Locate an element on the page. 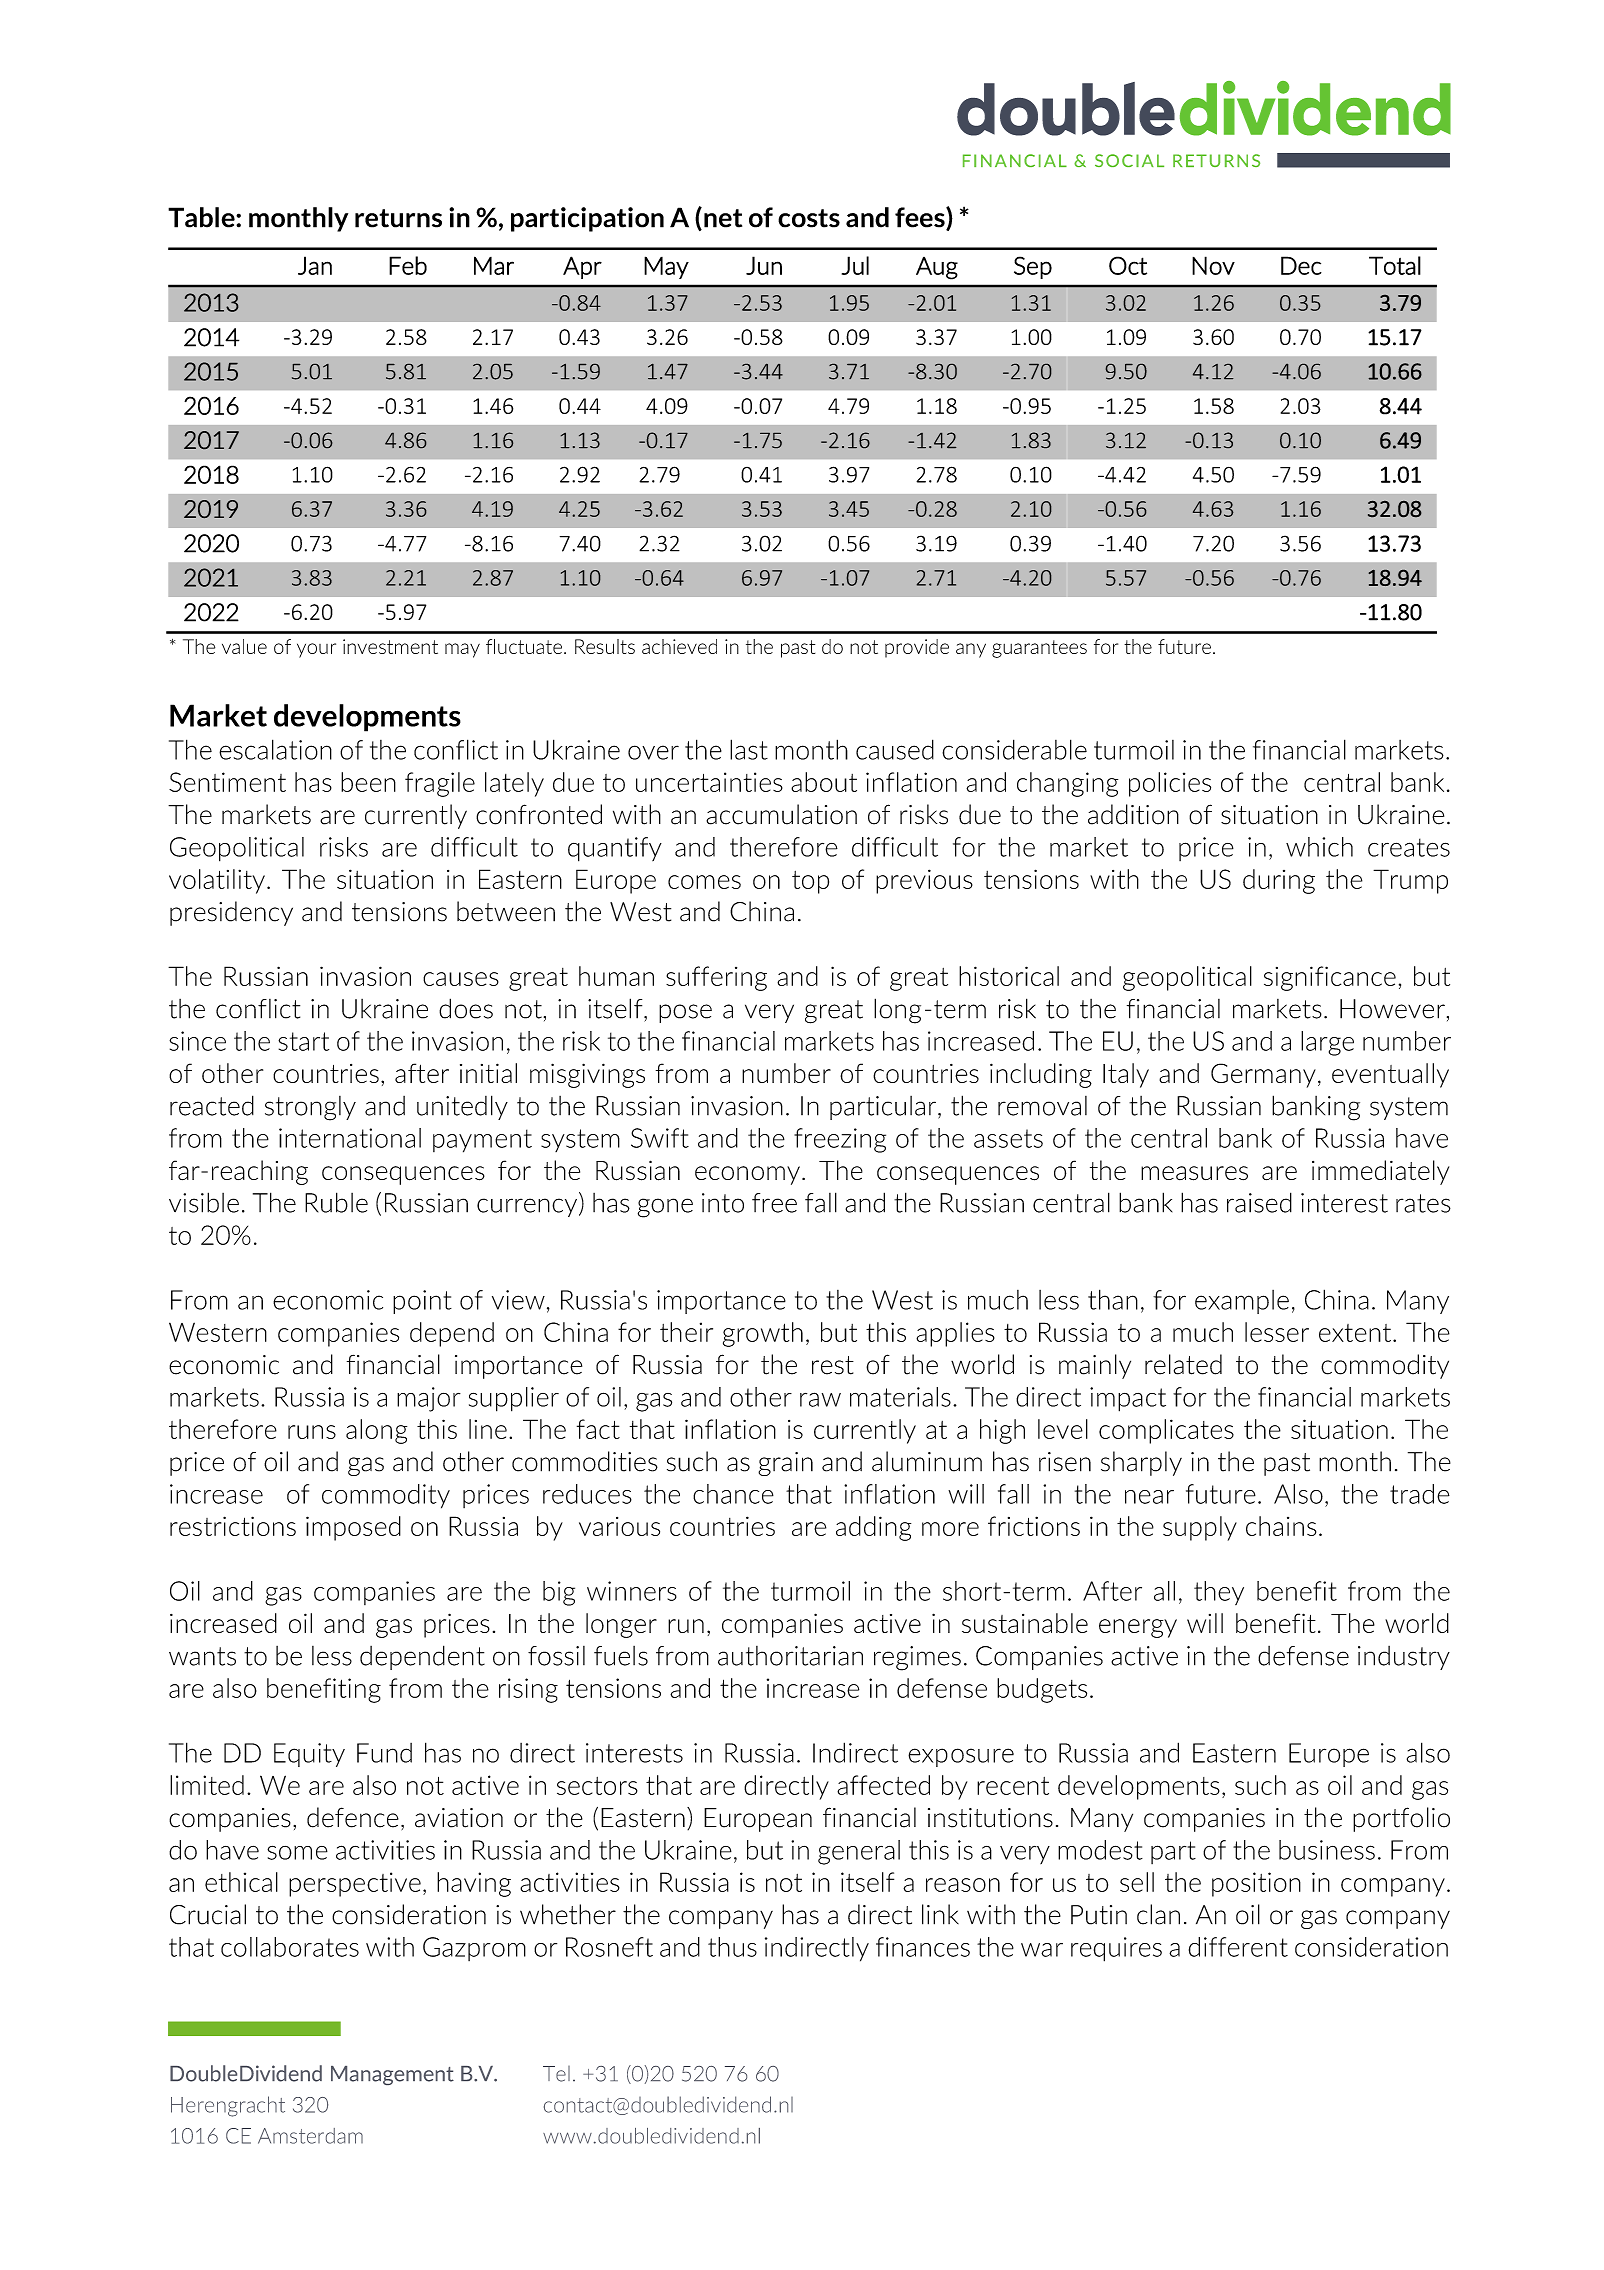  Dec is located at coordinates (1301, 265).
